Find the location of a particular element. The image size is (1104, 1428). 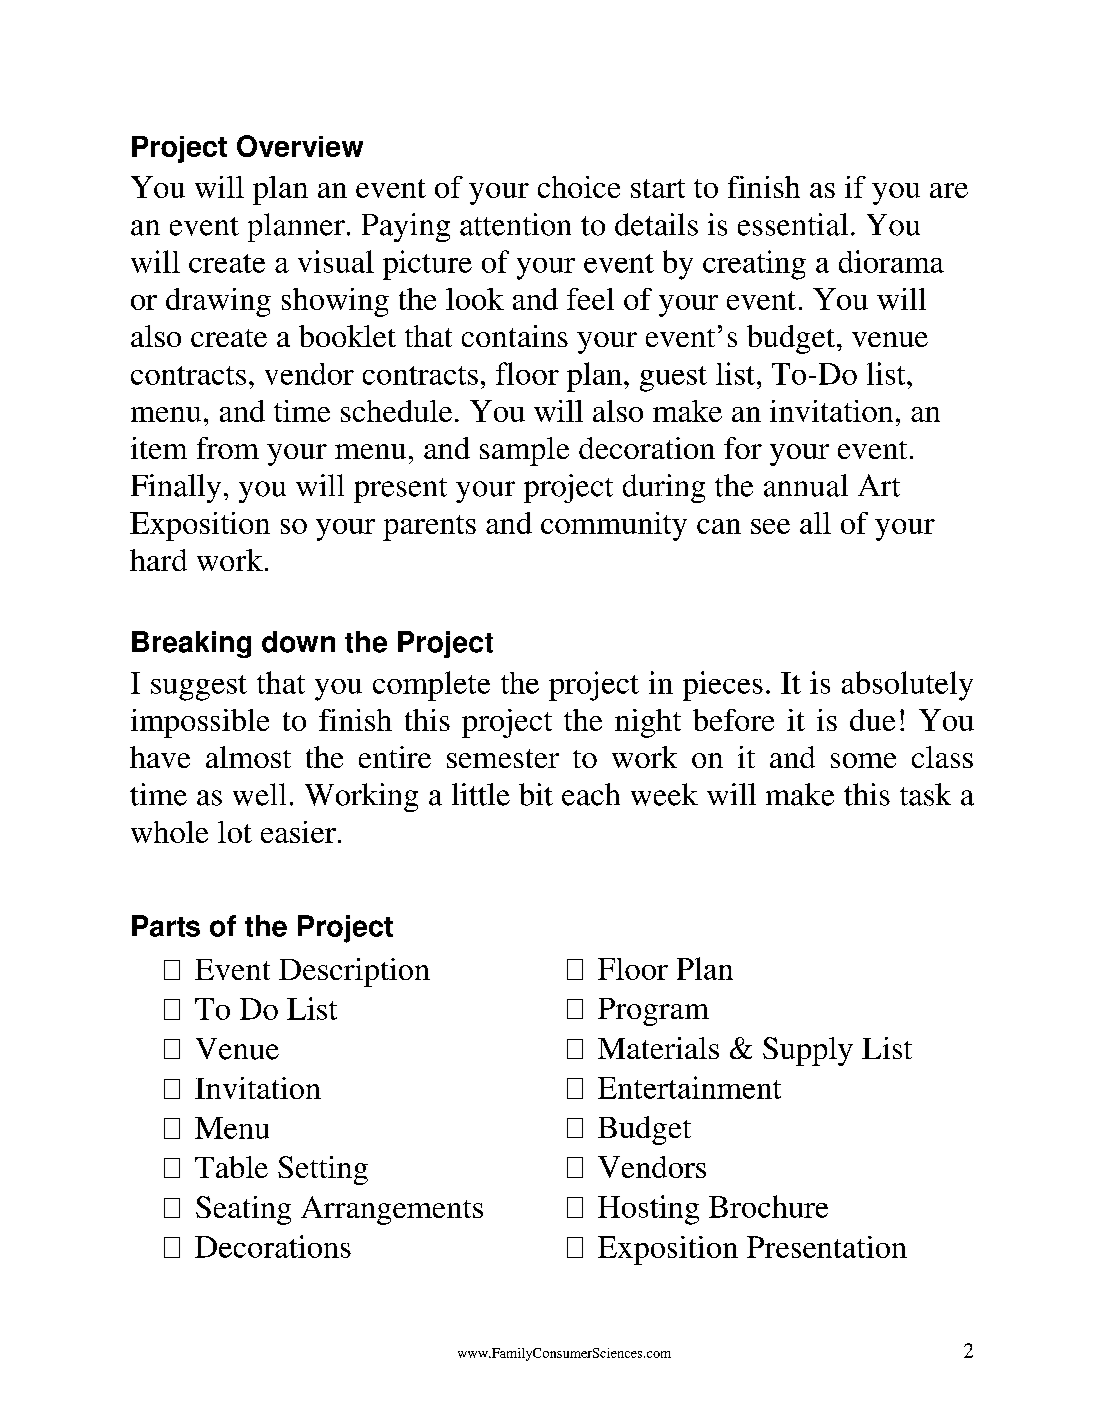

night is located at coordinates (648, 723).
